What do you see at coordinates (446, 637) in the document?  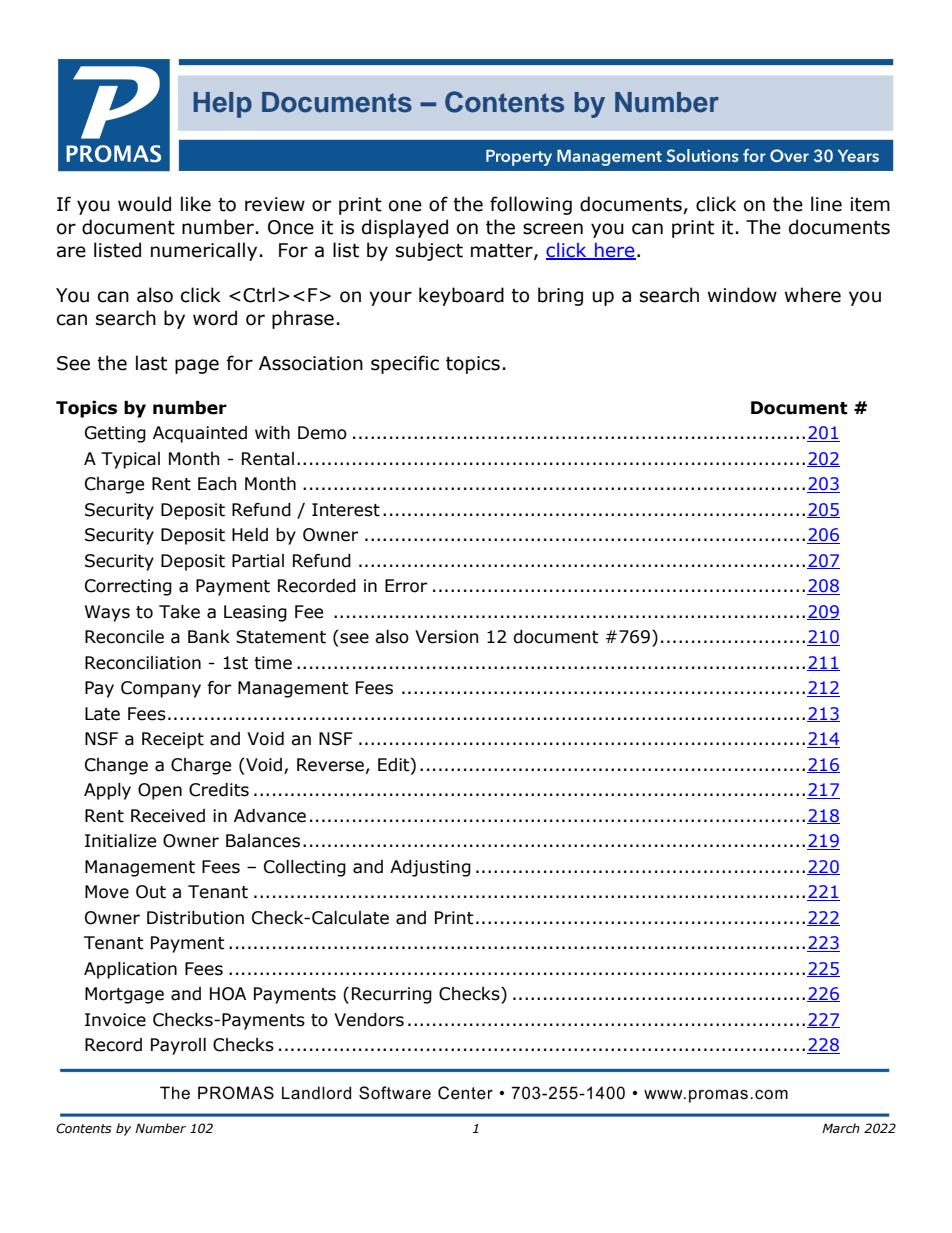 I see `Version` at bounding box center [446, 637].
